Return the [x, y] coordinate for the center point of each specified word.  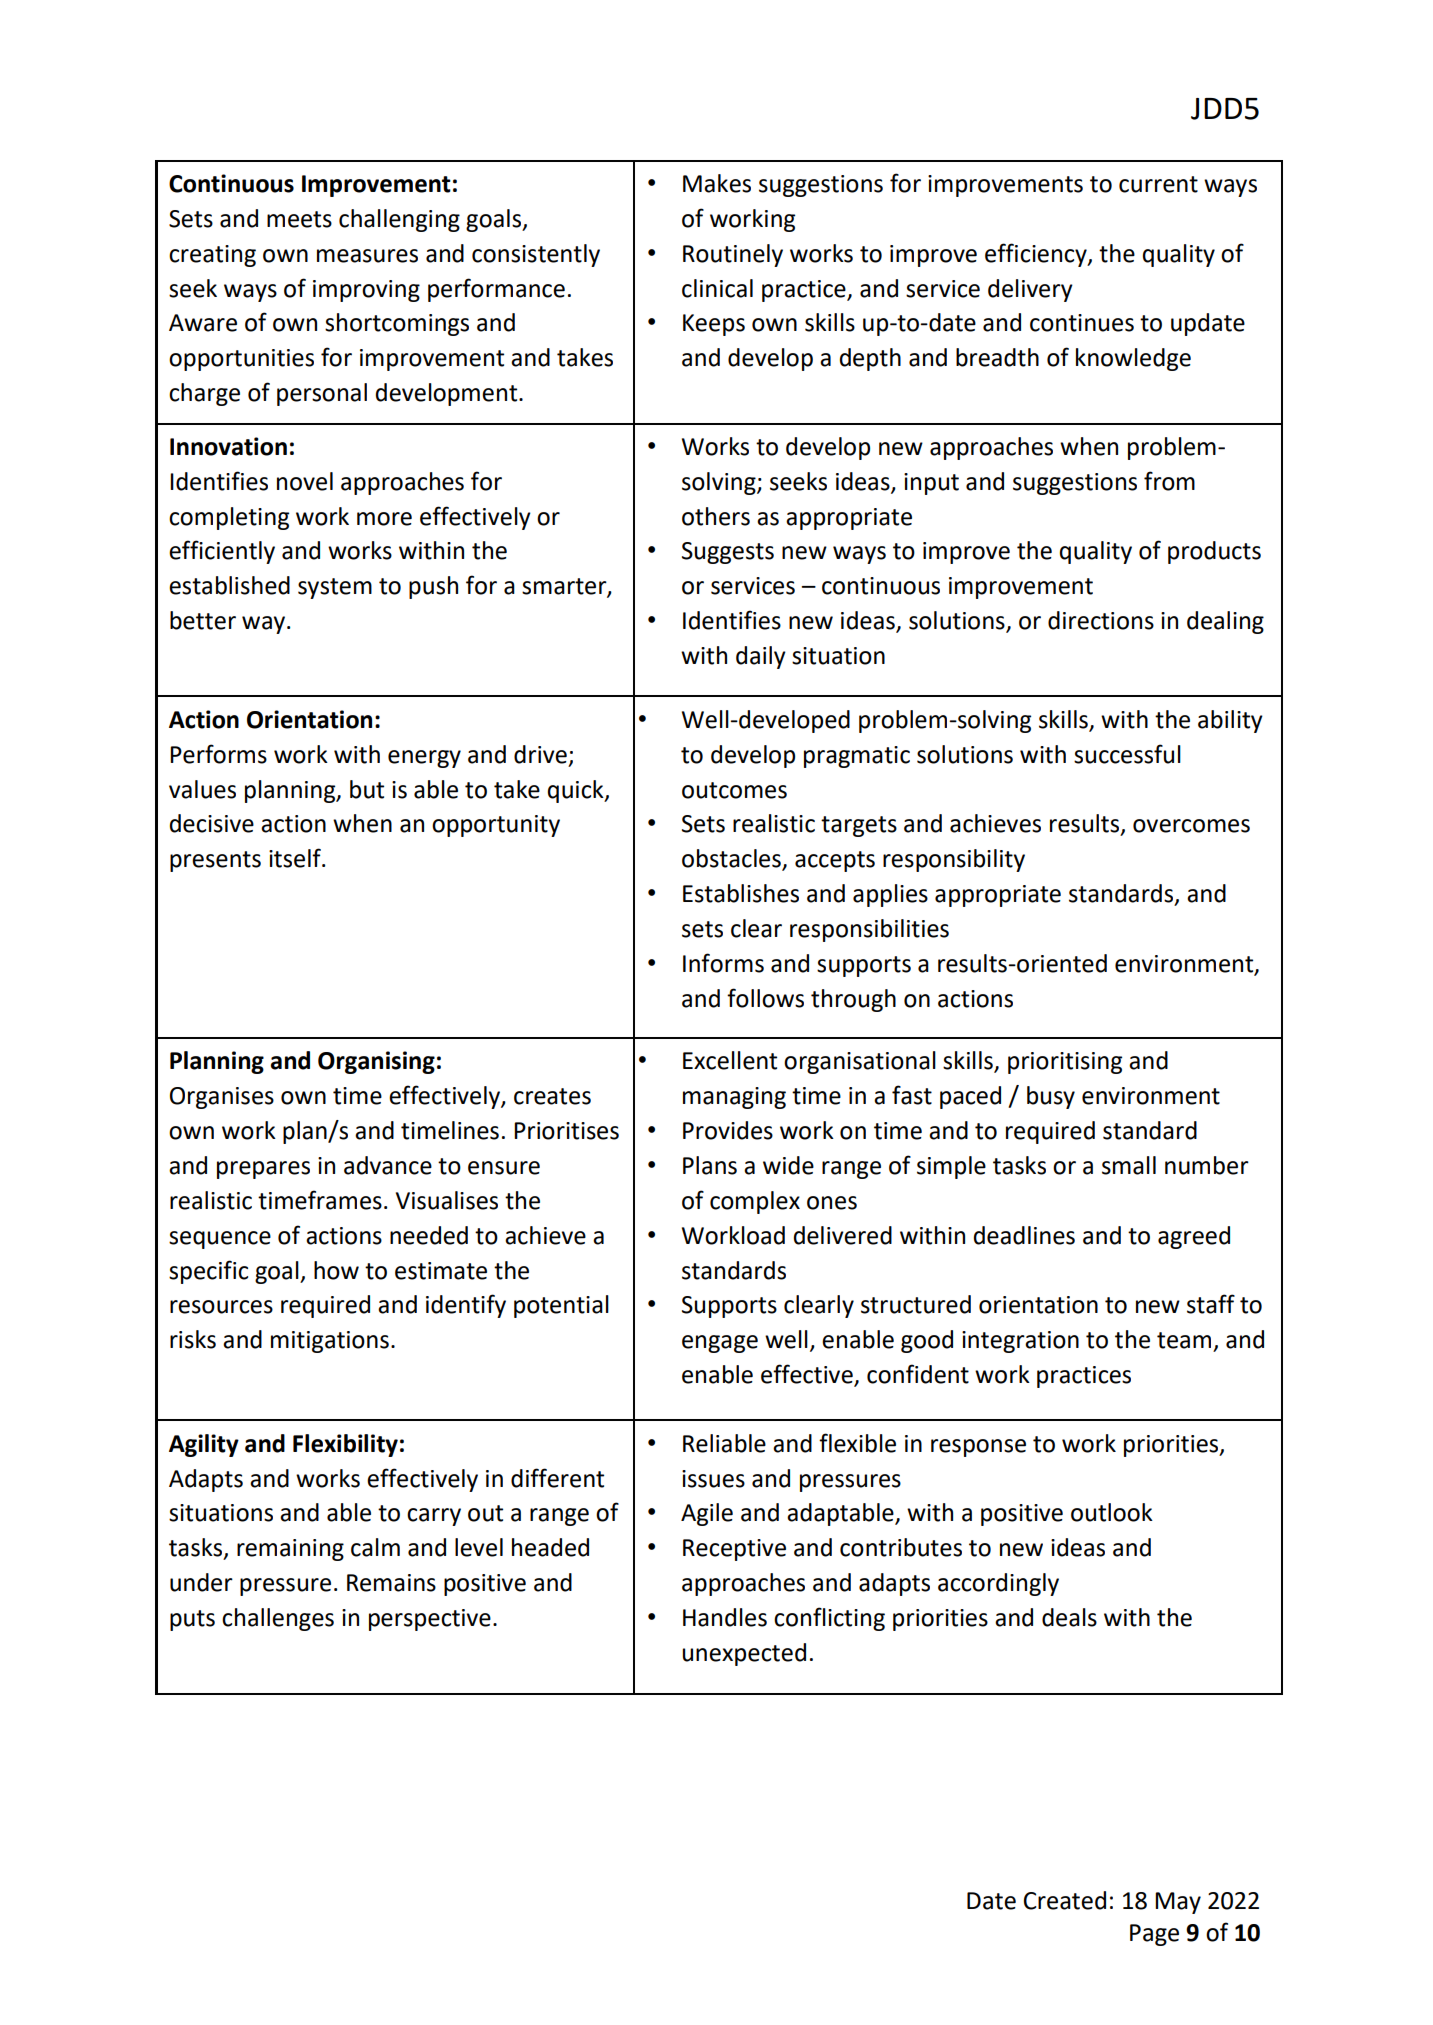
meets [299, 219]
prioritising [1065, 1063]
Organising [376, 1062]
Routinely [733, 255]
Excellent [730, 1060]
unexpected [744, 1654]
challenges [278, 1619]
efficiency [1037, 255]
